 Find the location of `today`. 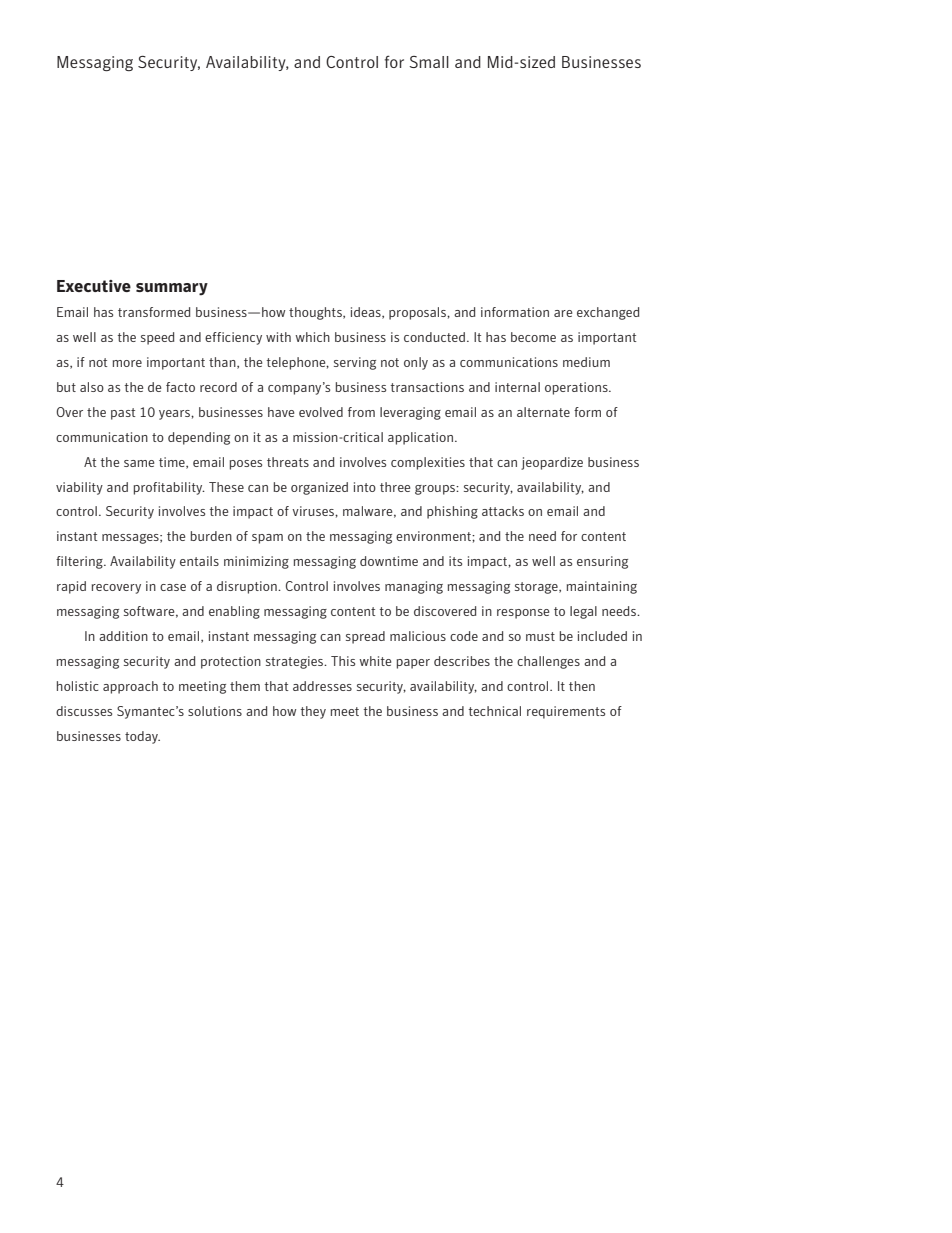

today is located at coordinates (142, 737).
